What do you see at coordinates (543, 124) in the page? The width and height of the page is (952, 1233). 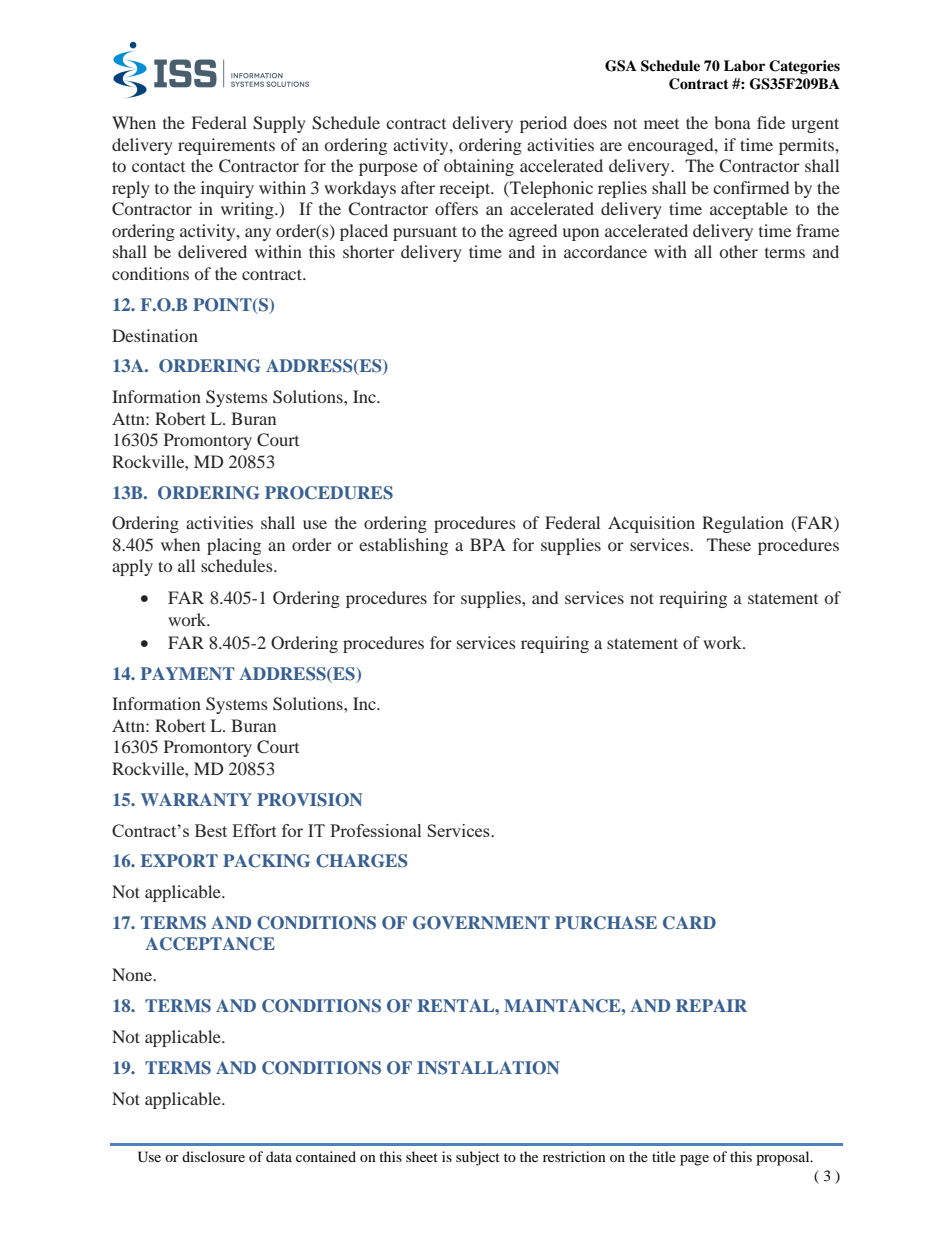 I see `period` at bounding box center [543, 124].
